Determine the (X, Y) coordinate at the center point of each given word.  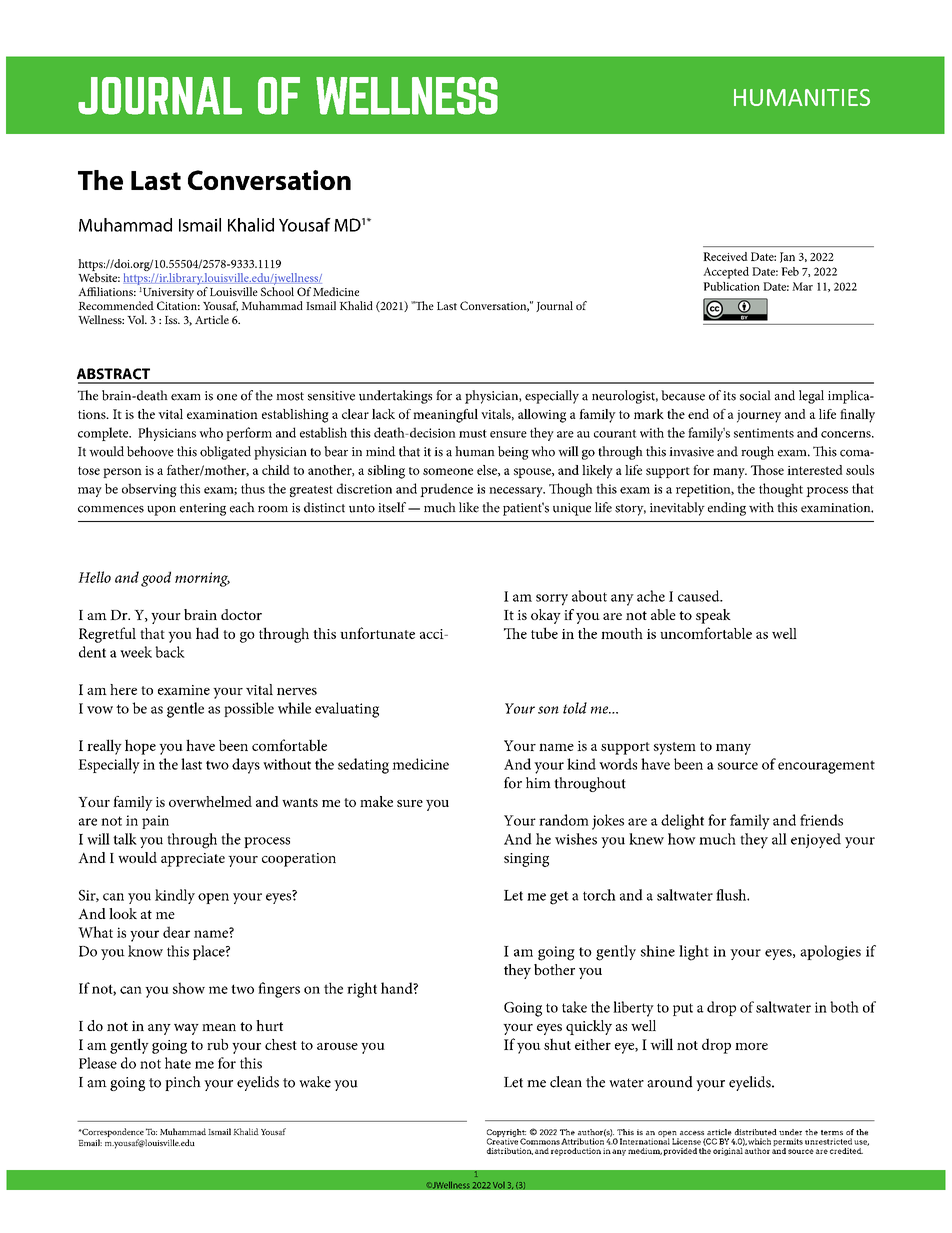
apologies (830, 953)
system (675, 748)
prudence (446, 490)
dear (176, 932)
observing (149, 490)
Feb (790, 271)
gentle (185, 710)
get (559, 898)
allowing (542, 416)
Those (767, 470)
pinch (183, 1083)
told (575, 708)
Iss (172, 320)
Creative (502, 1140)
